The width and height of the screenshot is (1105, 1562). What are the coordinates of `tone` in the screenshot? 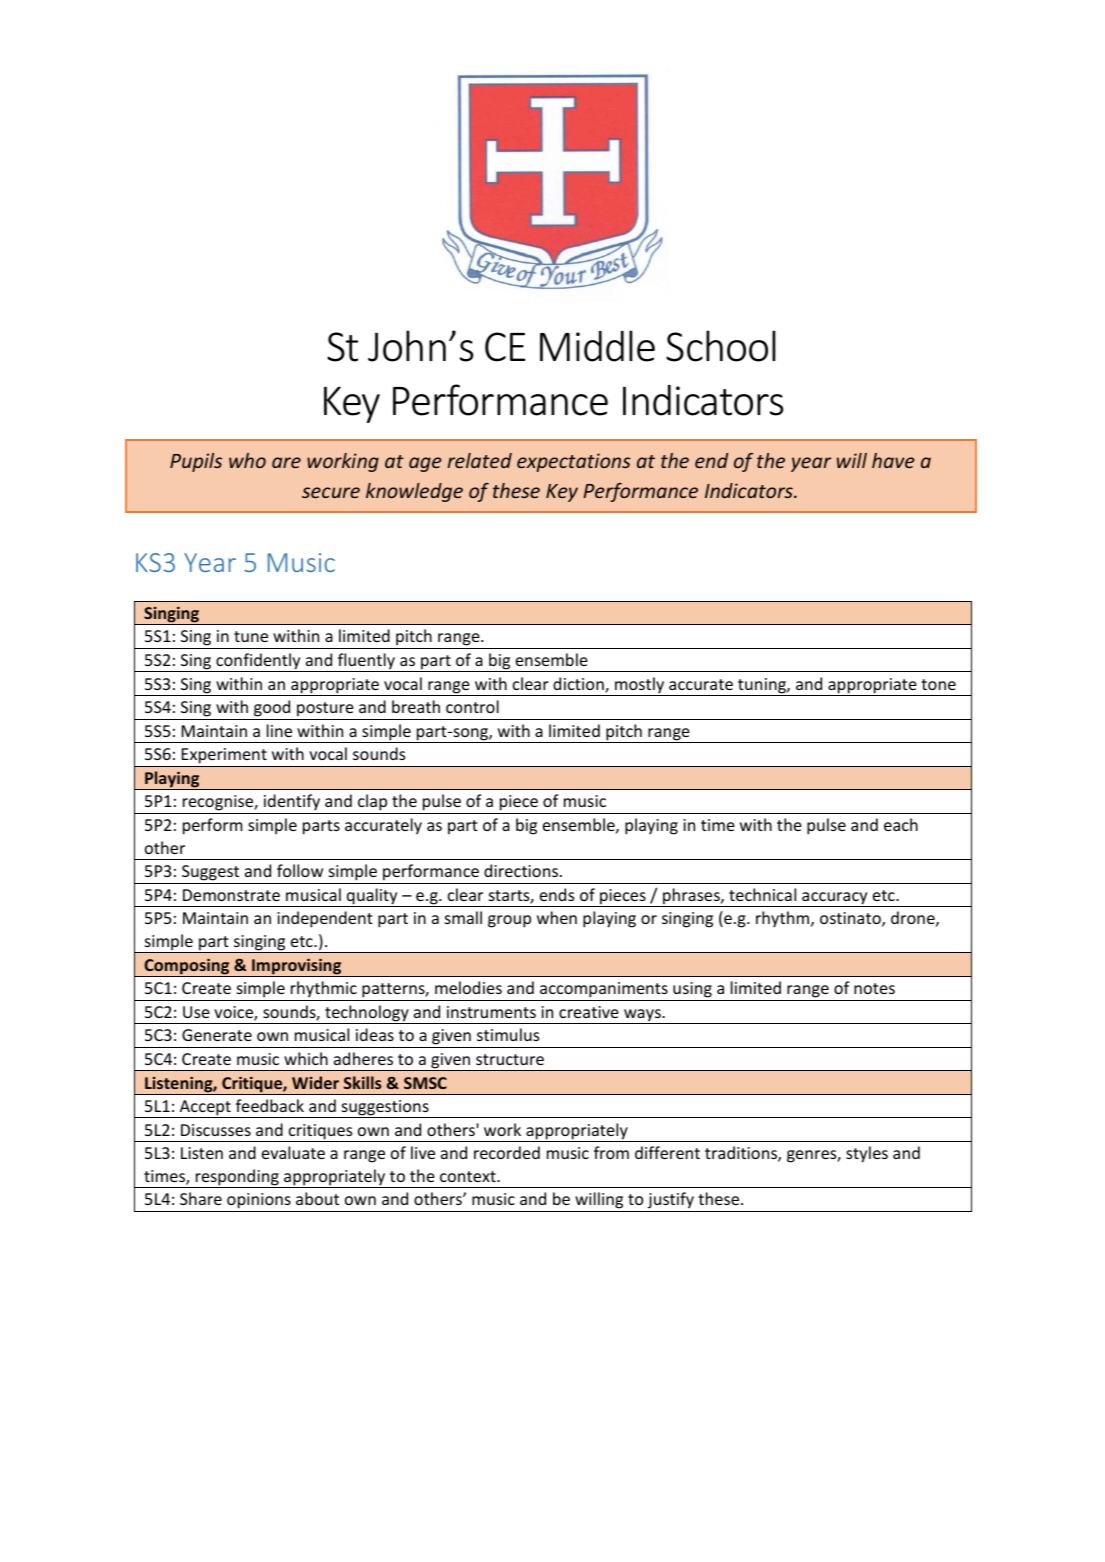 It's located at (938, 684).
